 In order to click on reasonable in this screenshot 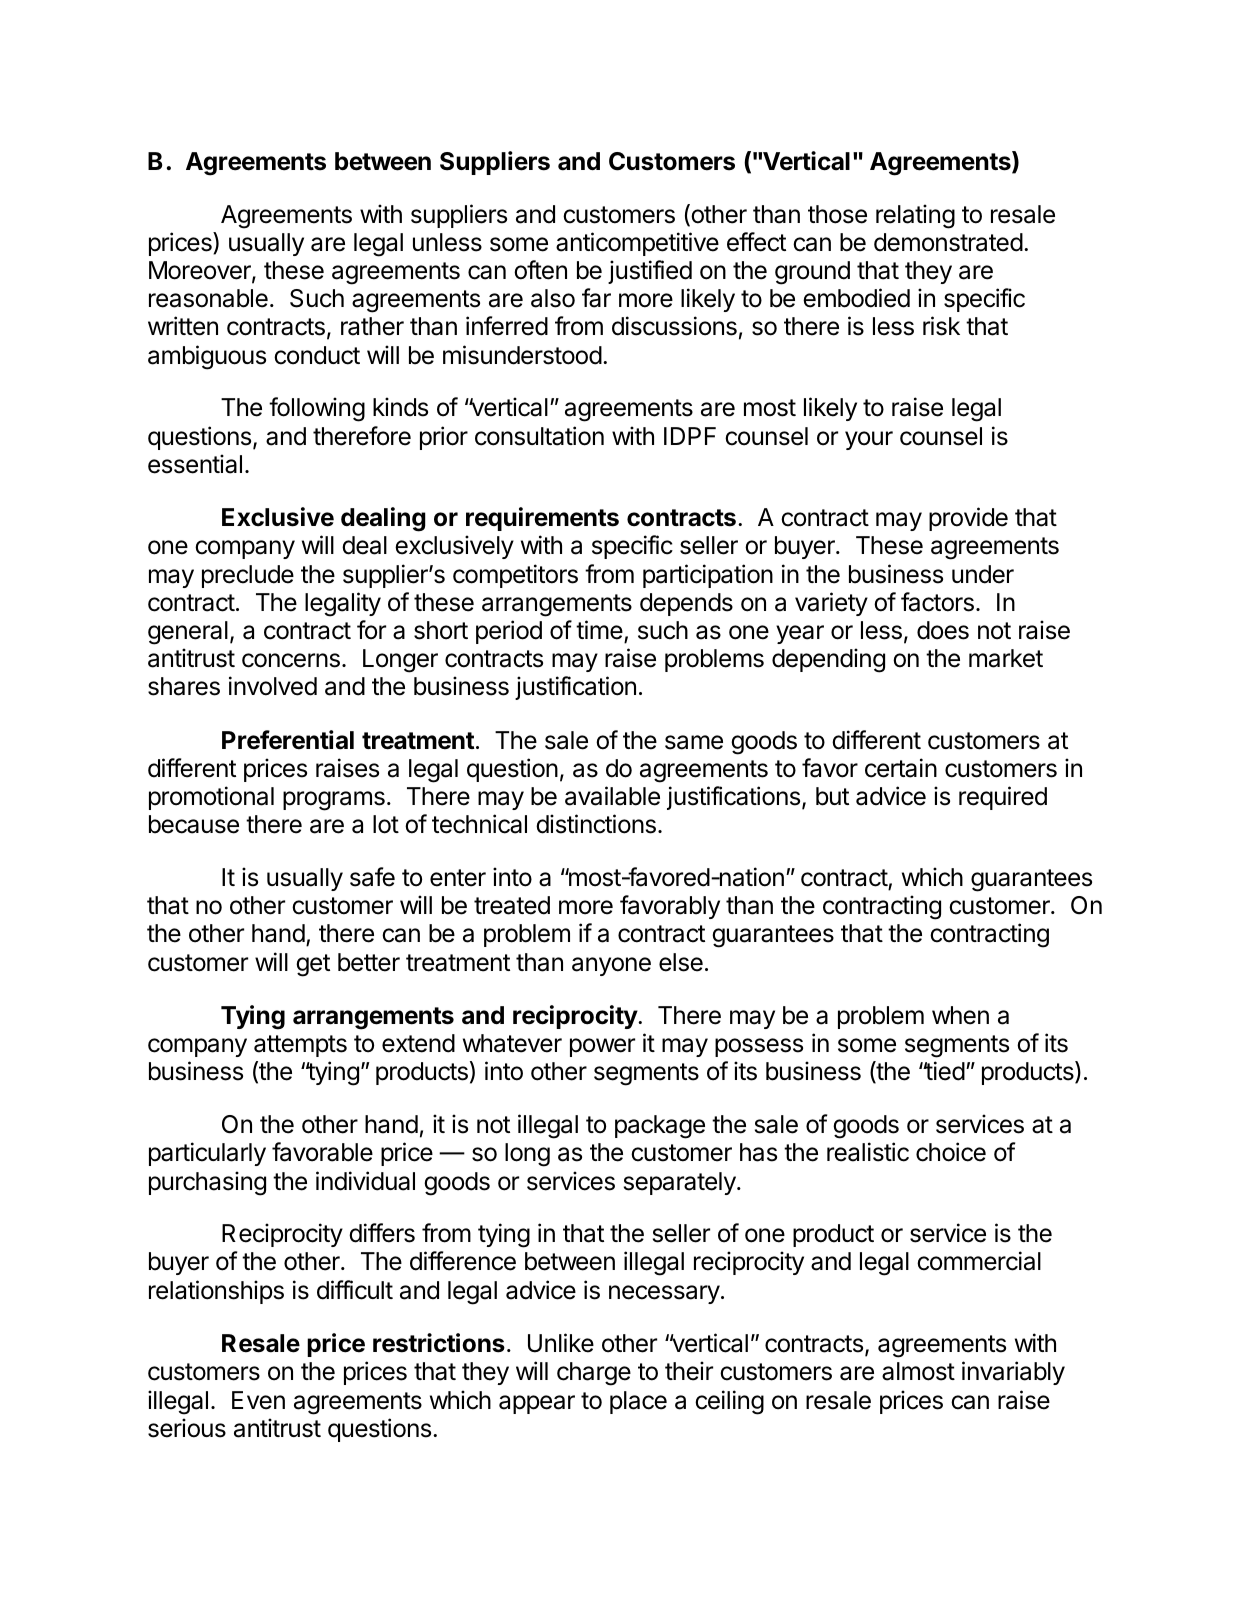, I will do `click(208, 298)`.
